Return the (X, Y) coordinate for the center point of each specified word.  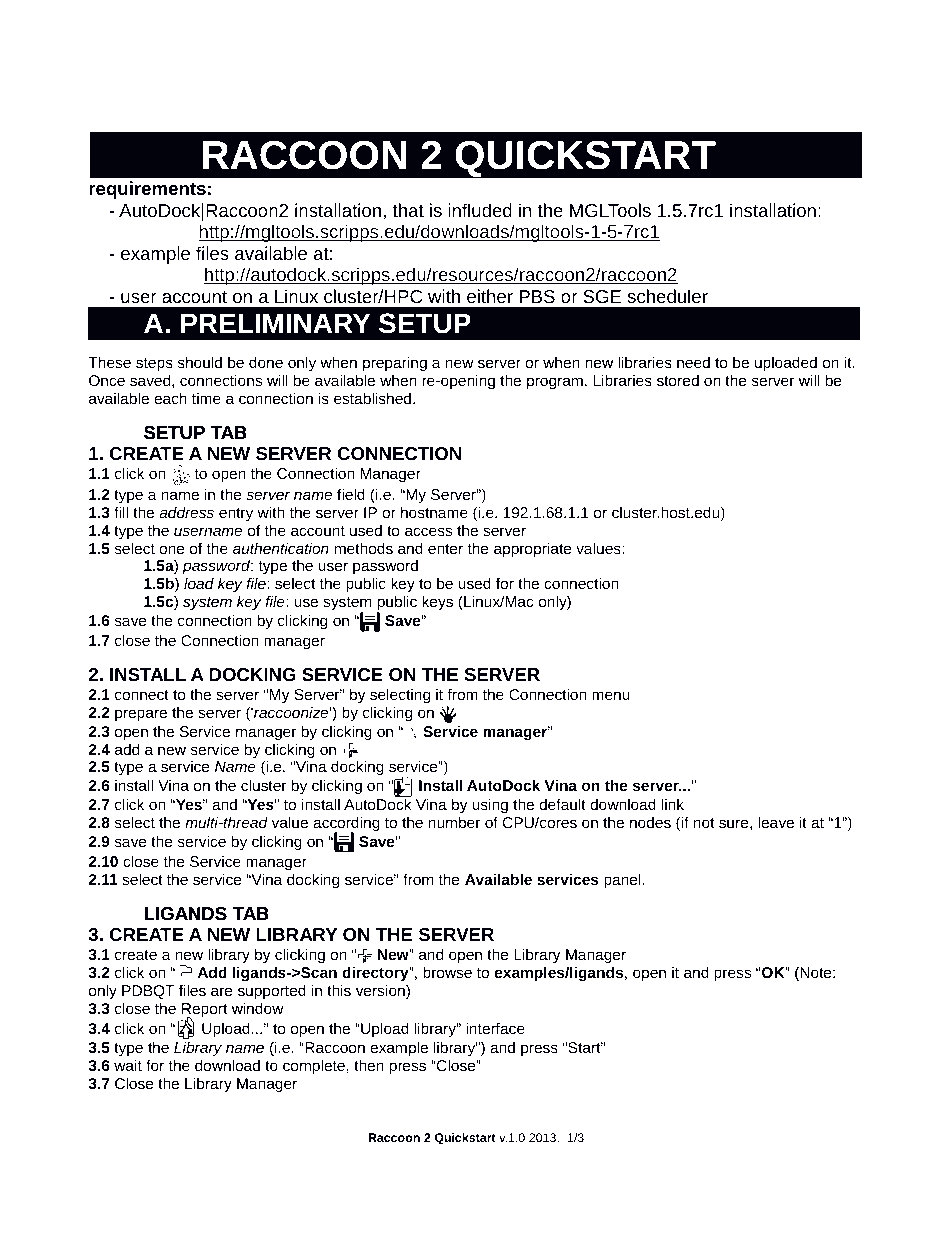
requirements (147, 190)
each (170, 398)
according (346, 825)
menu (611, 695)
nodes (650, 822)
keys (437, 603)
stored (678, 380)
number (454, 822)
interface (495, 1028)
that (408, 210)
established (374, 398)
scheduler (668, 296)
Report (205, 1011)
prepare (141, 715)
